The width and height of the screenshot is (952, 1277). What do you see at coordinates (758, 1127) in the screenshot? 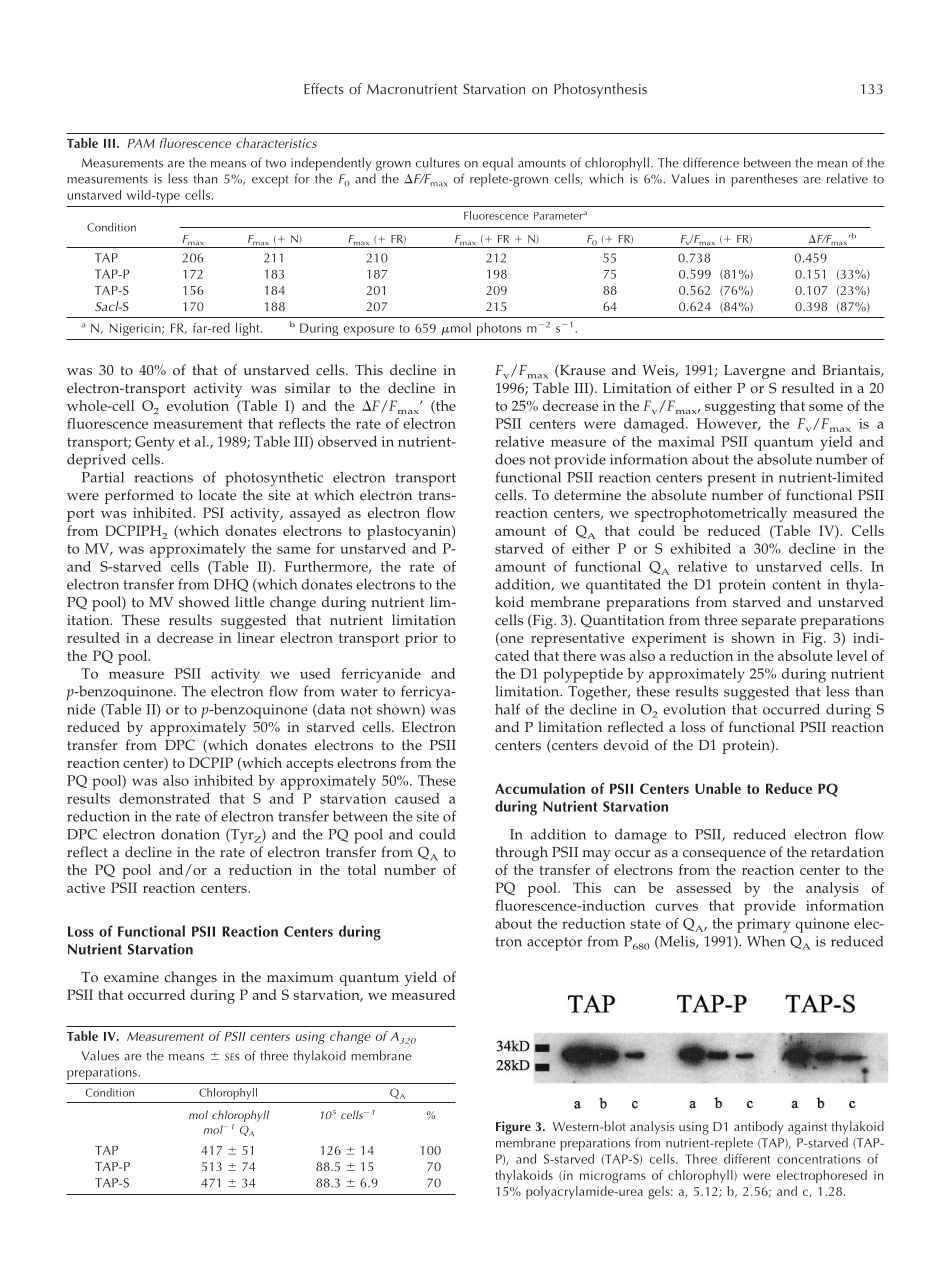
I see `antibody` at bounding box center [758, 1127].
